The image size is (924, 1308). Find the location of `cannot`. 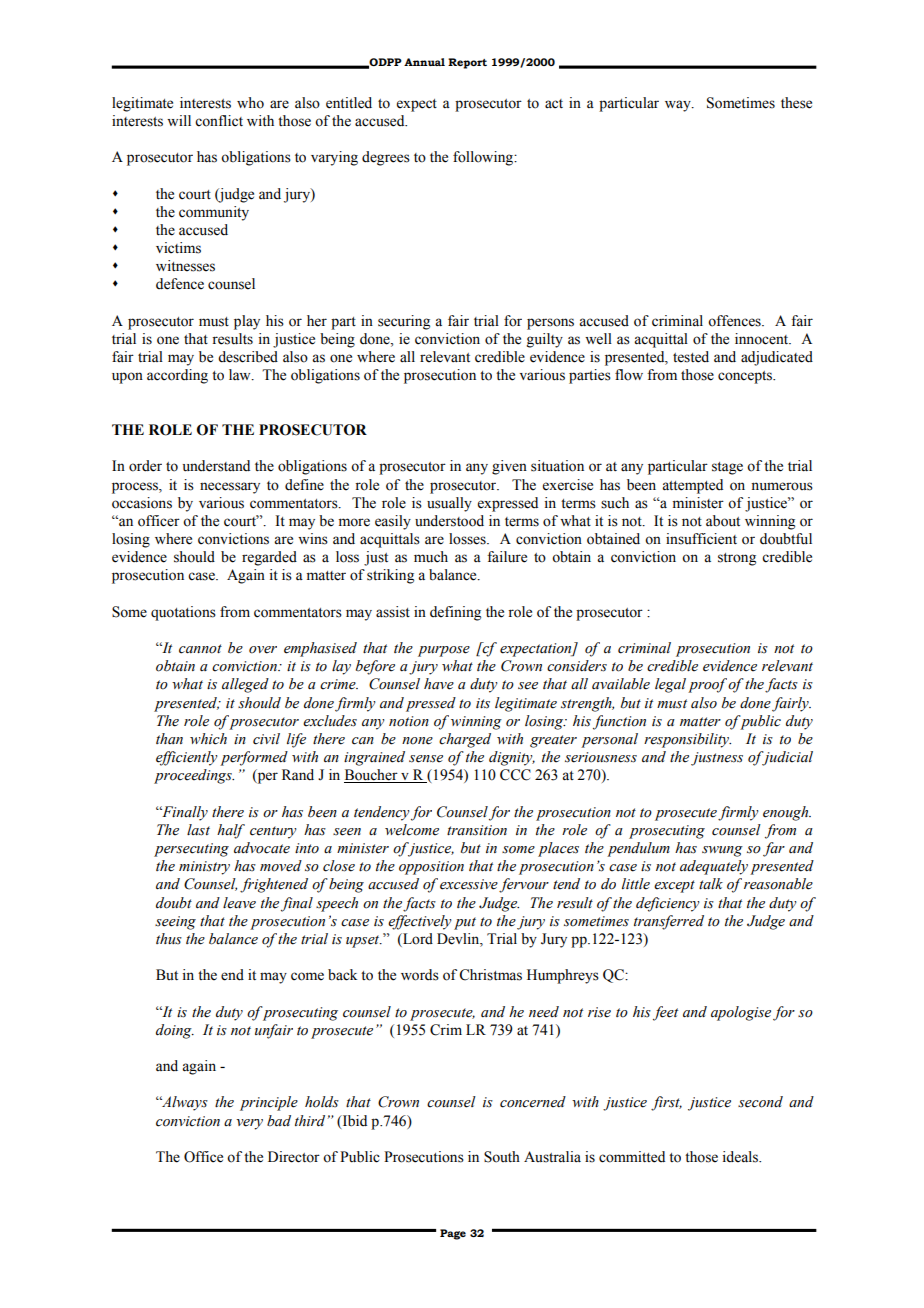

cannot is located at coordinates (200, 649).
